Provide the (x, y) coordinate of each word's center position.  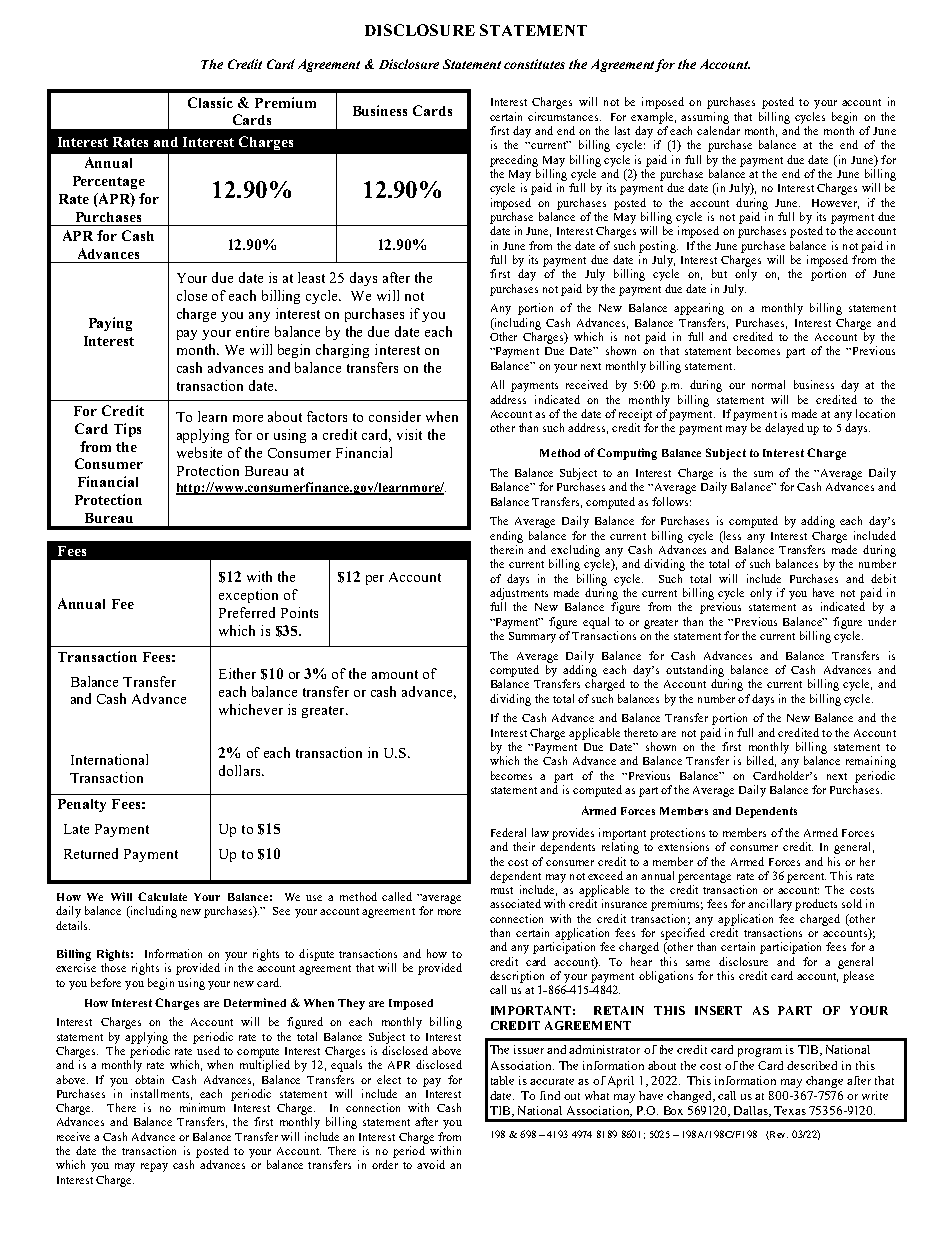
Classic (210, 102)
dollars (241, 770)
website (199, 452)
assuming (705, 118)
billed (761, 761)
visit (409, 434)
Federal (508, 832)
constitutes (534, 64)
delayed (784, 429)
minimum (202, 1107)
